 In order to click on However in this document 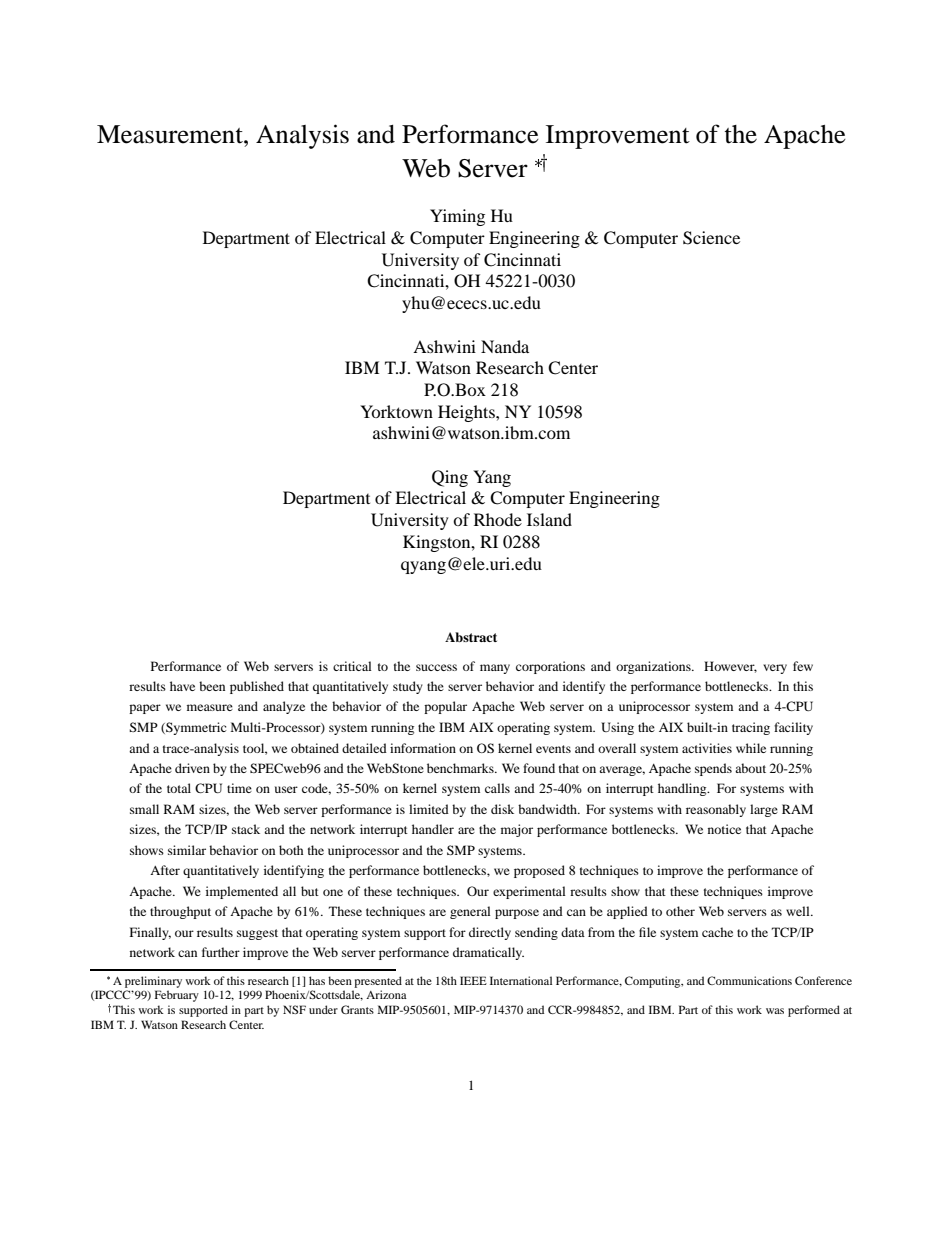, I will do `click(730, 667)`.
